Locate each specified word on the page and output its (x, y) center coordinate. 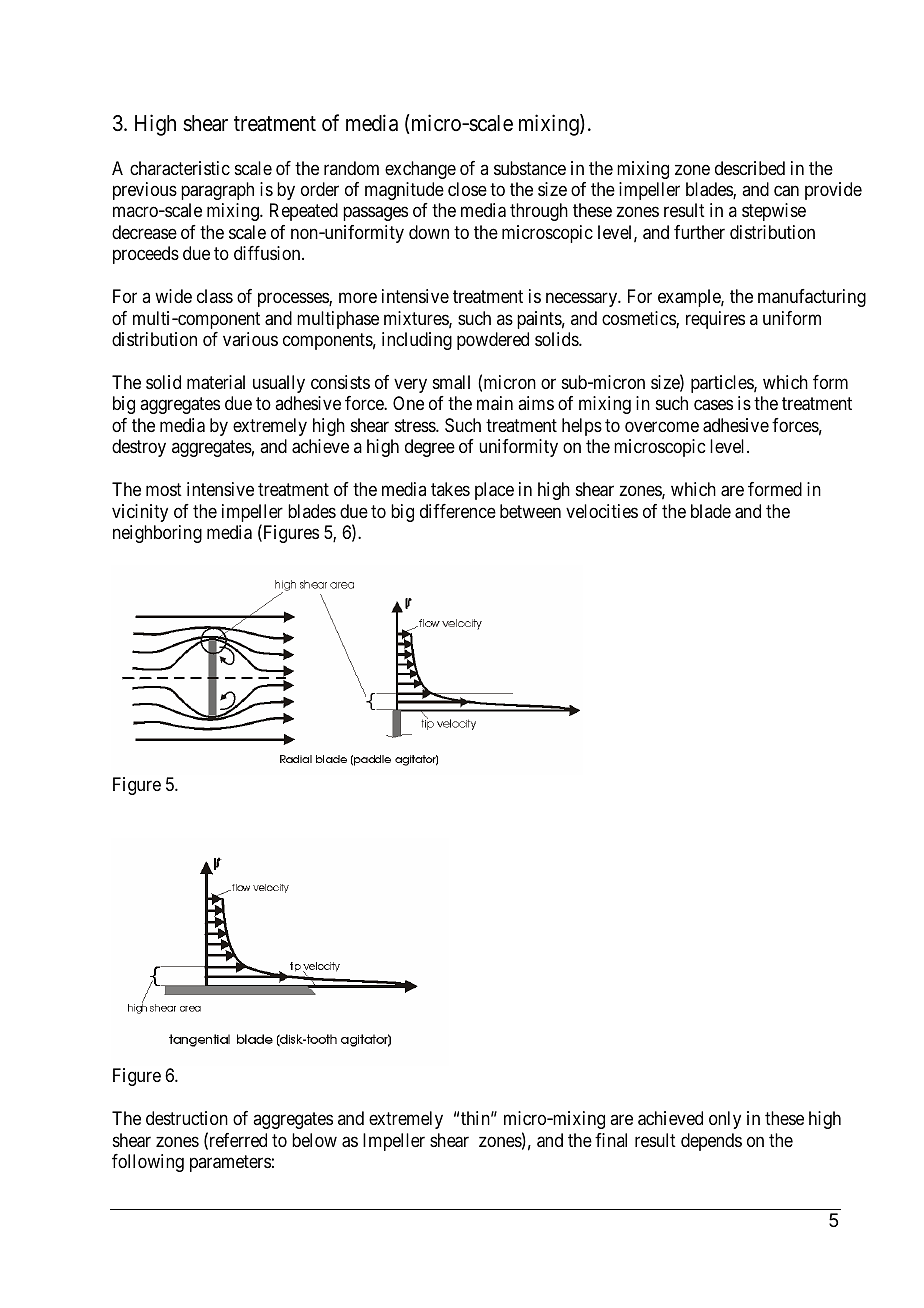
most (164, 489)
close (467, 189)
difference (458, 511)
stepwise (774, 212)
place (494, 491)
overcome (662, 426)
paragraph (217, 191)
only (725, 1120)
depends (711, 1142)
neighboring (157, 534)
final (611, 1140)
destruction (187, 1118)
